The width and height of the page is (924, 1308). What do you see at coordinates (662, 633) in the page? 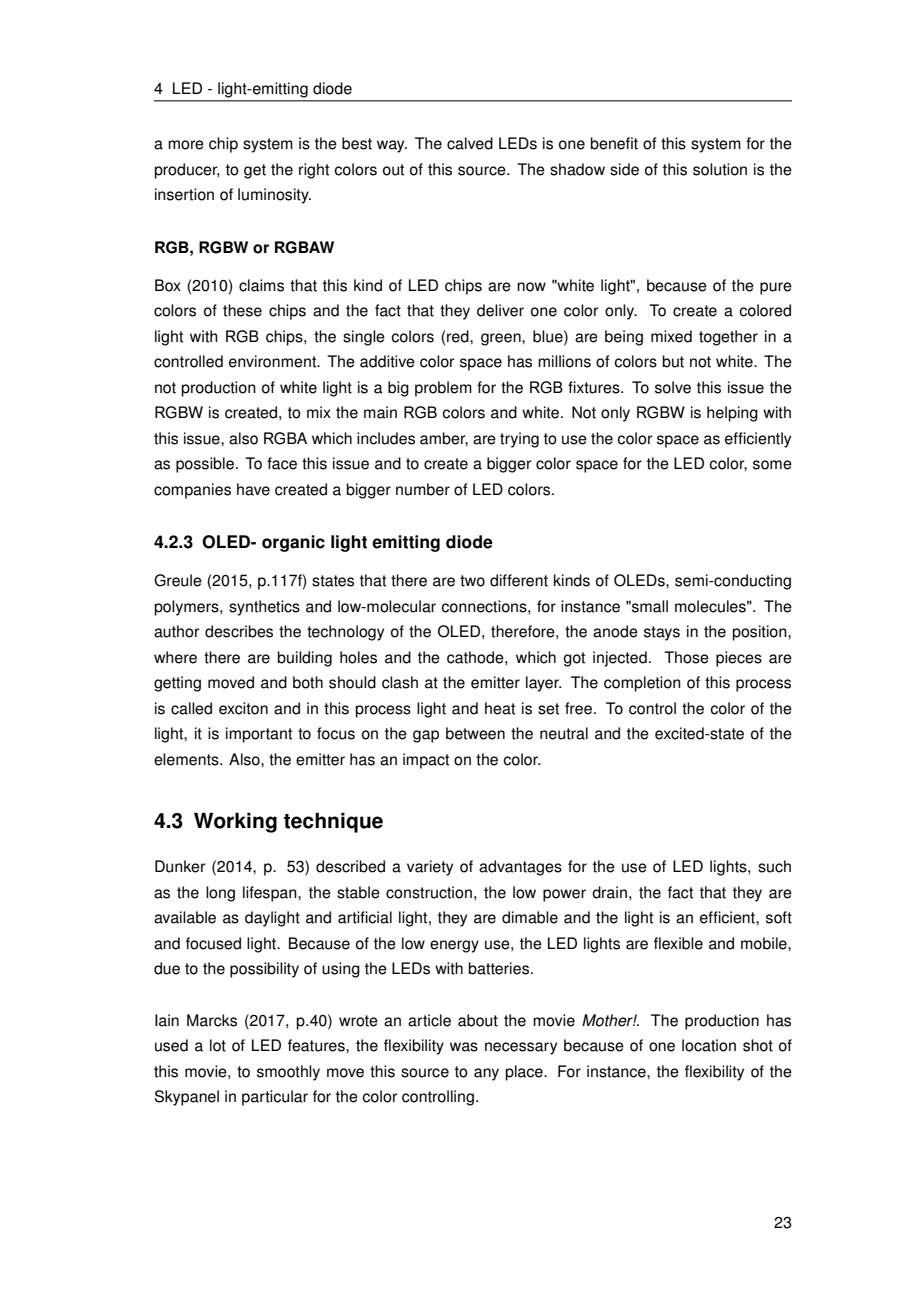
I see `stays` at bounding box center [662, 633].
